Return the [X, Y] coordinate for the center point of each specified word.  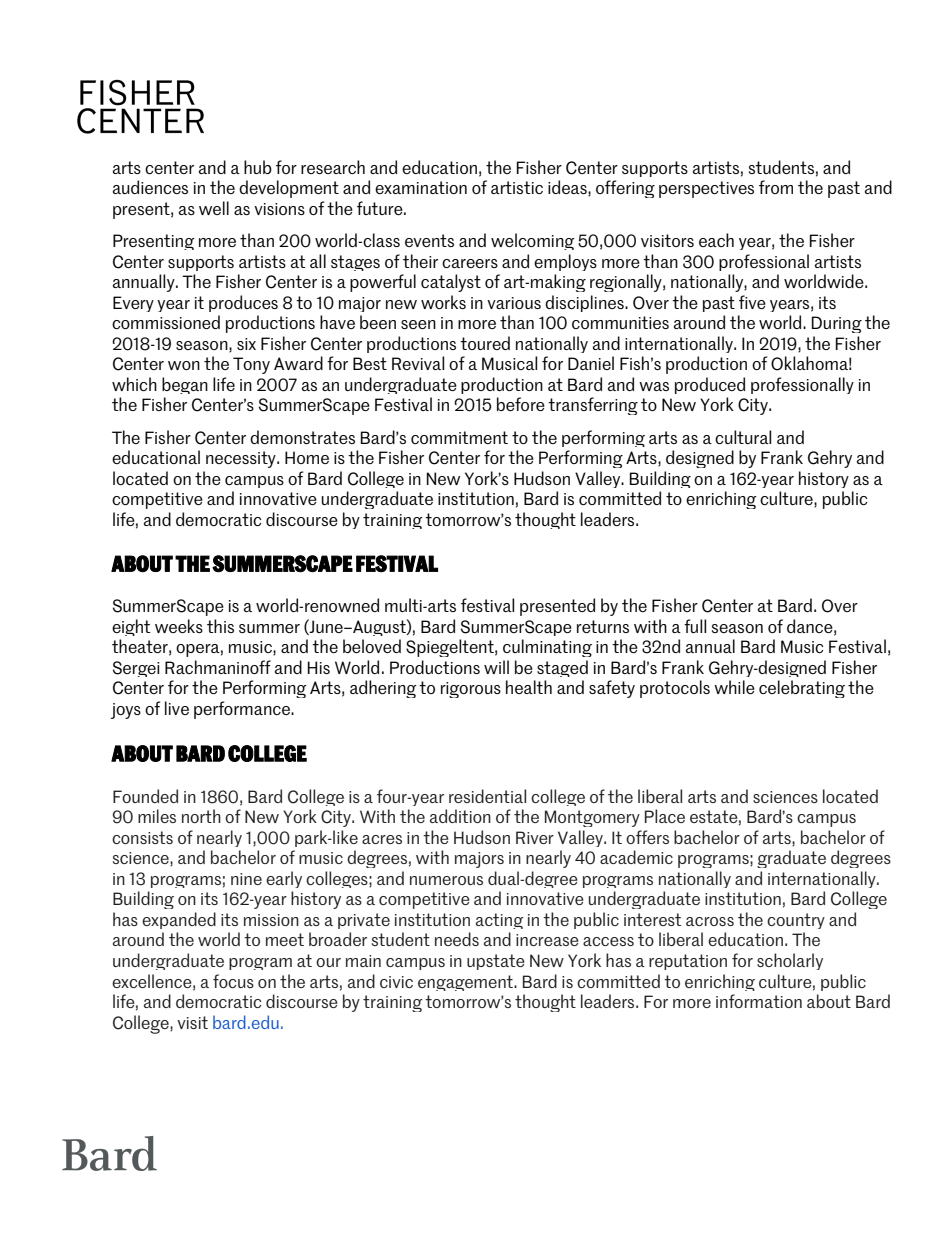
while [734, 687]
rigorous [471, 690]
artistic [517, 187]
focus [233, 981]
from [776, 187]
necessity [242, 459]
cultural [743, 437]
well [214, 208]
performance [243, 710]
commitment [459, 437]
